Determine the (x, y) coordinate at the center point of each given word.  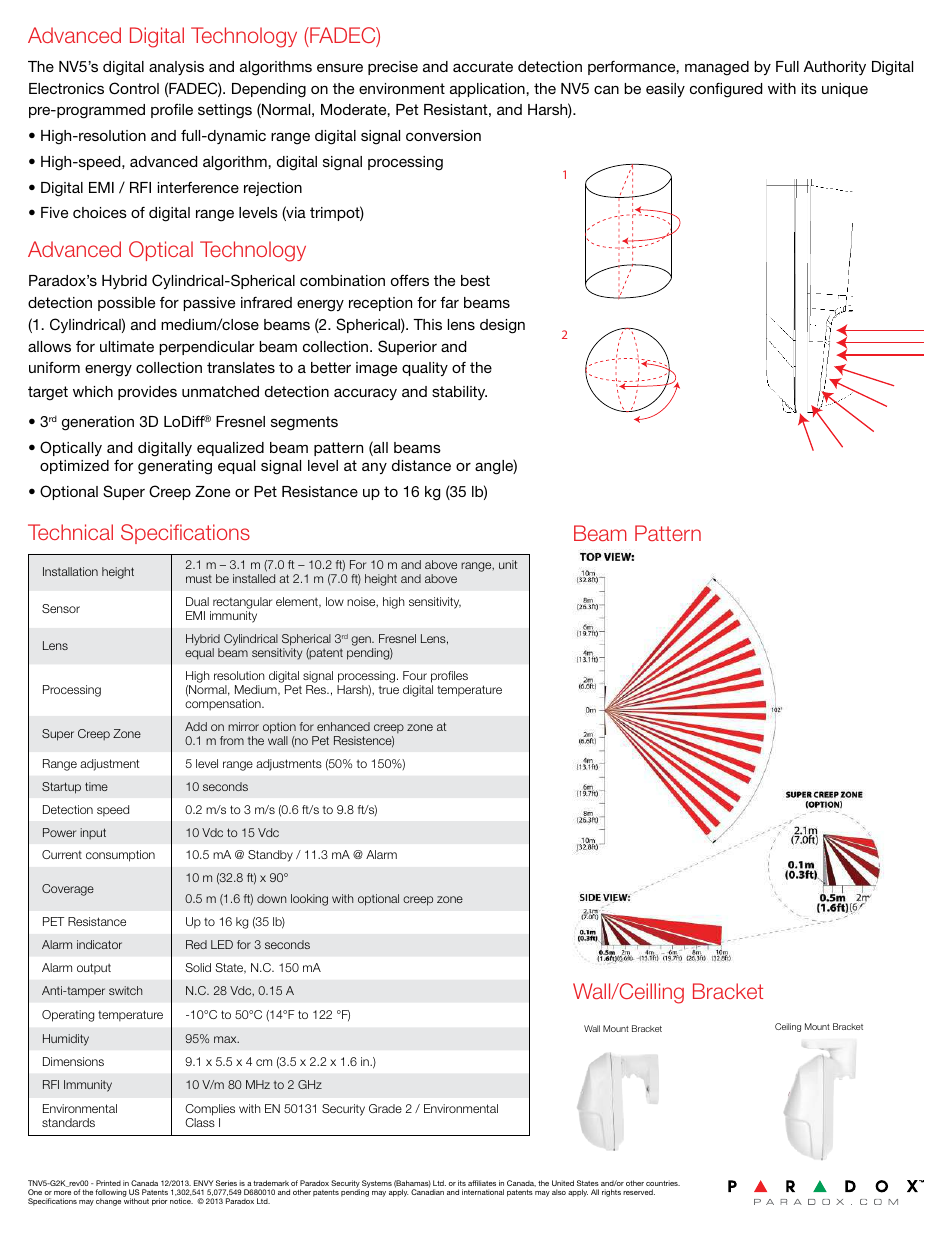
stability (459, 393)
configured (726, 90)
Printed (108, 1183)
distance (421, 465)
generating (175, 467)
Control (134, 88)
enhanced (343, 726)
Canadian (427, 1192)
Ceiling (788, 1027)
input (93, 833)
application (488, 90)
